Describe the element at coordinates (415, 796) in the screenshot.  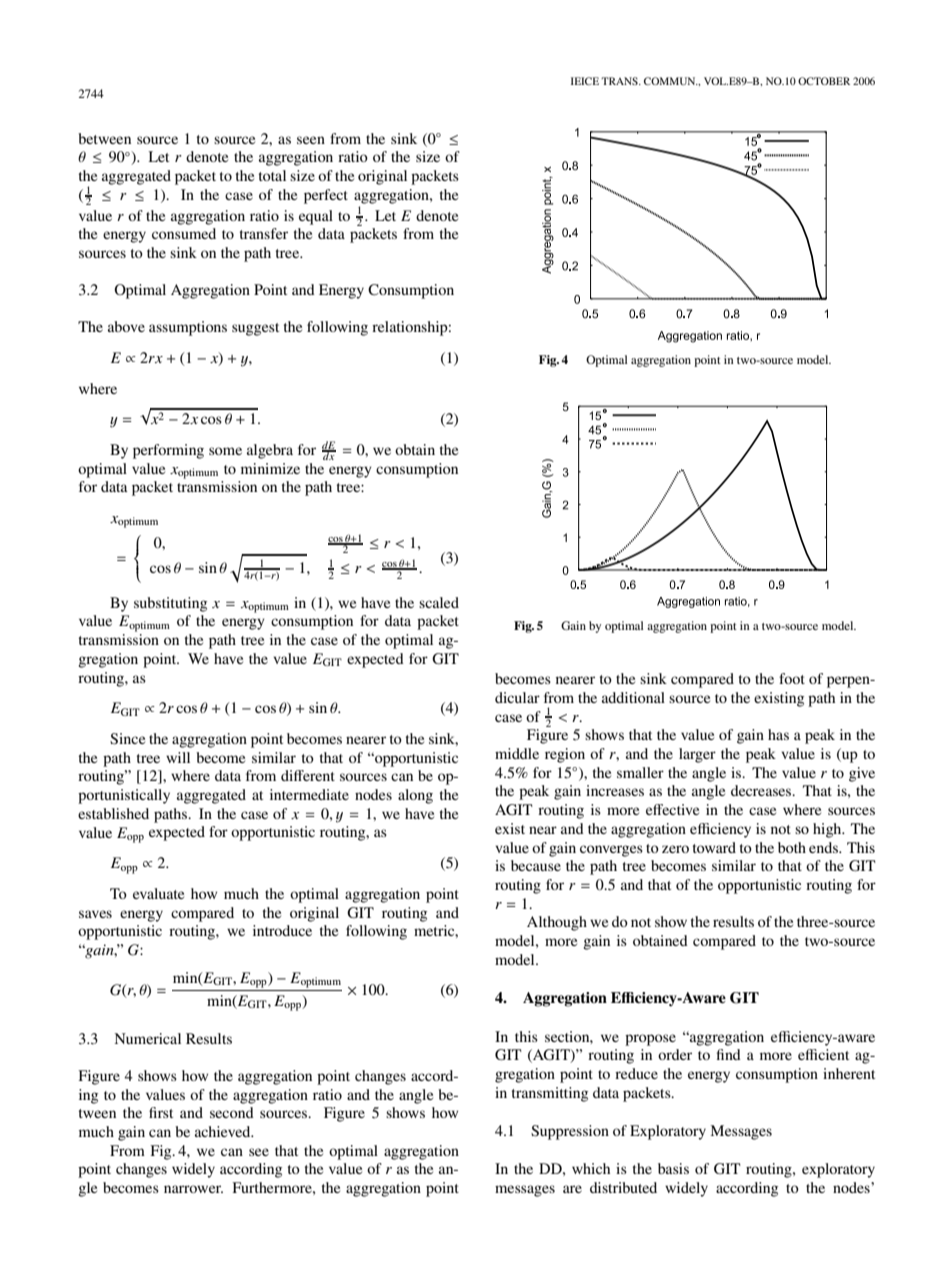
I see `along` at that location.
